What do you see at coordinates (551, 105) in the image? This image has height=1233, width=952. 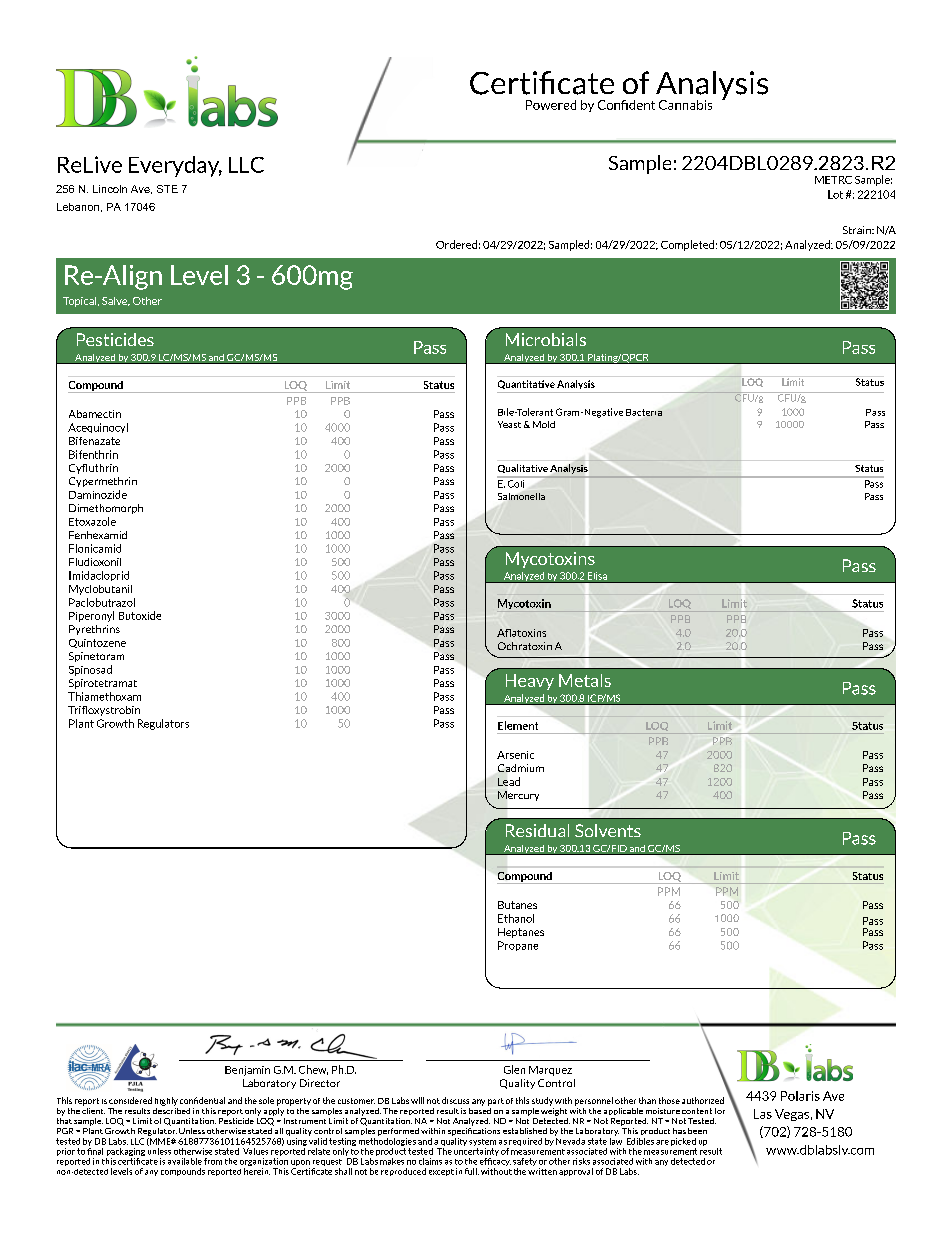 I see `Powered` at bounding box center [551, 105].
